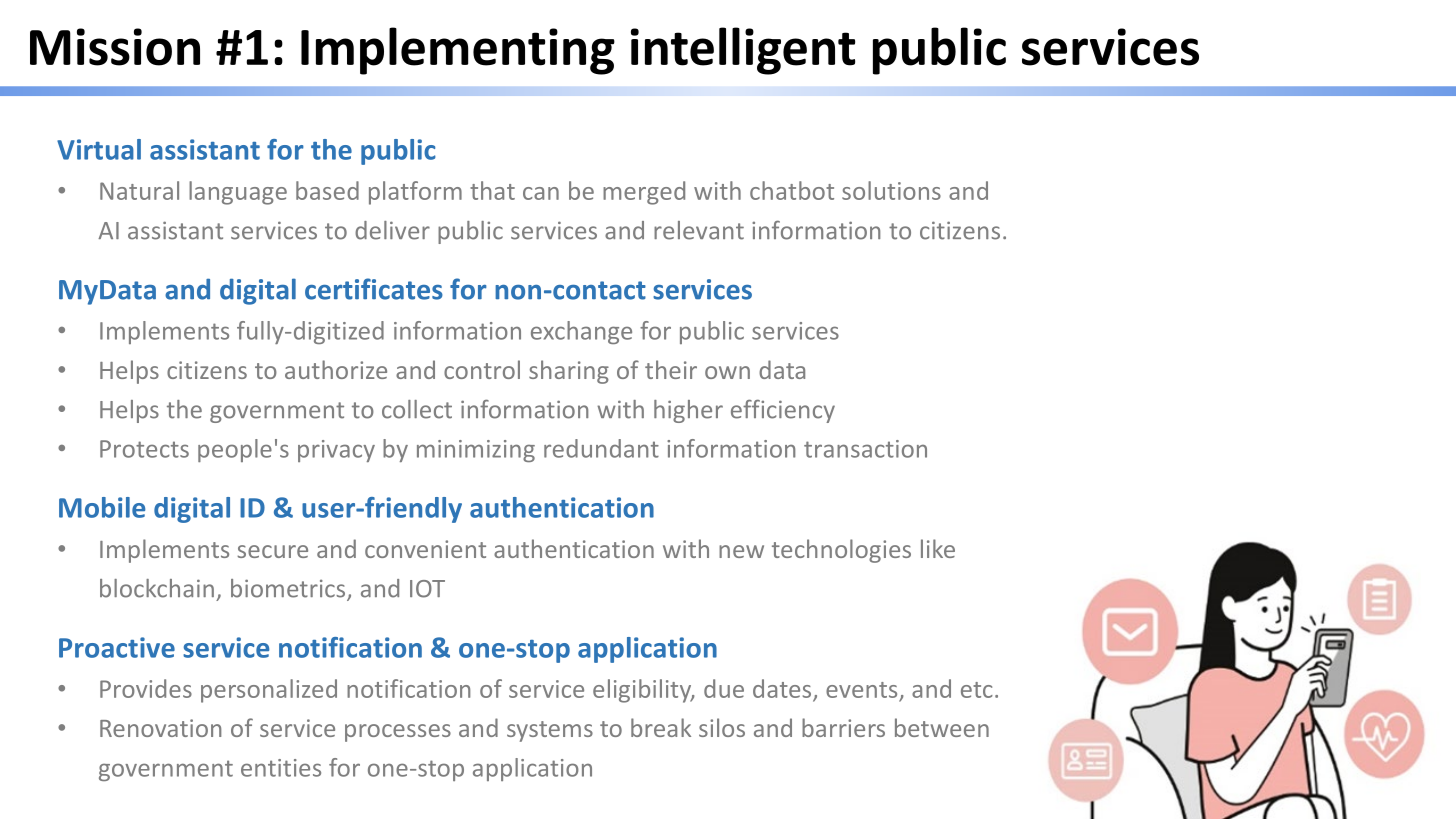 The width and height of the screenshot is (1456, 819). What do you see at coordinates (272, 551) in the screenshot?
I see `secure` at bounding box center [272, 551].
